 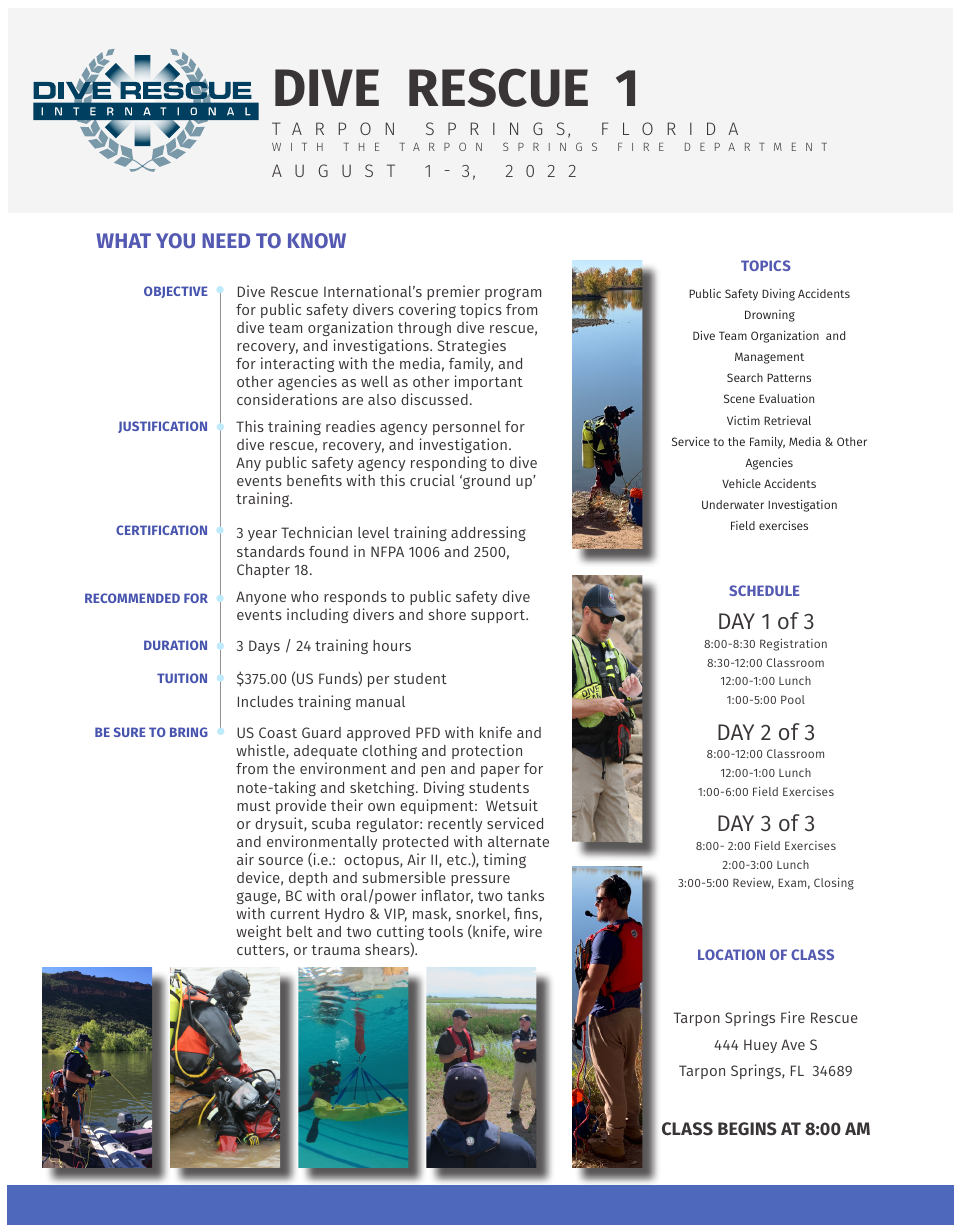 I want to click on PFD, so click(x=428, y=732).
